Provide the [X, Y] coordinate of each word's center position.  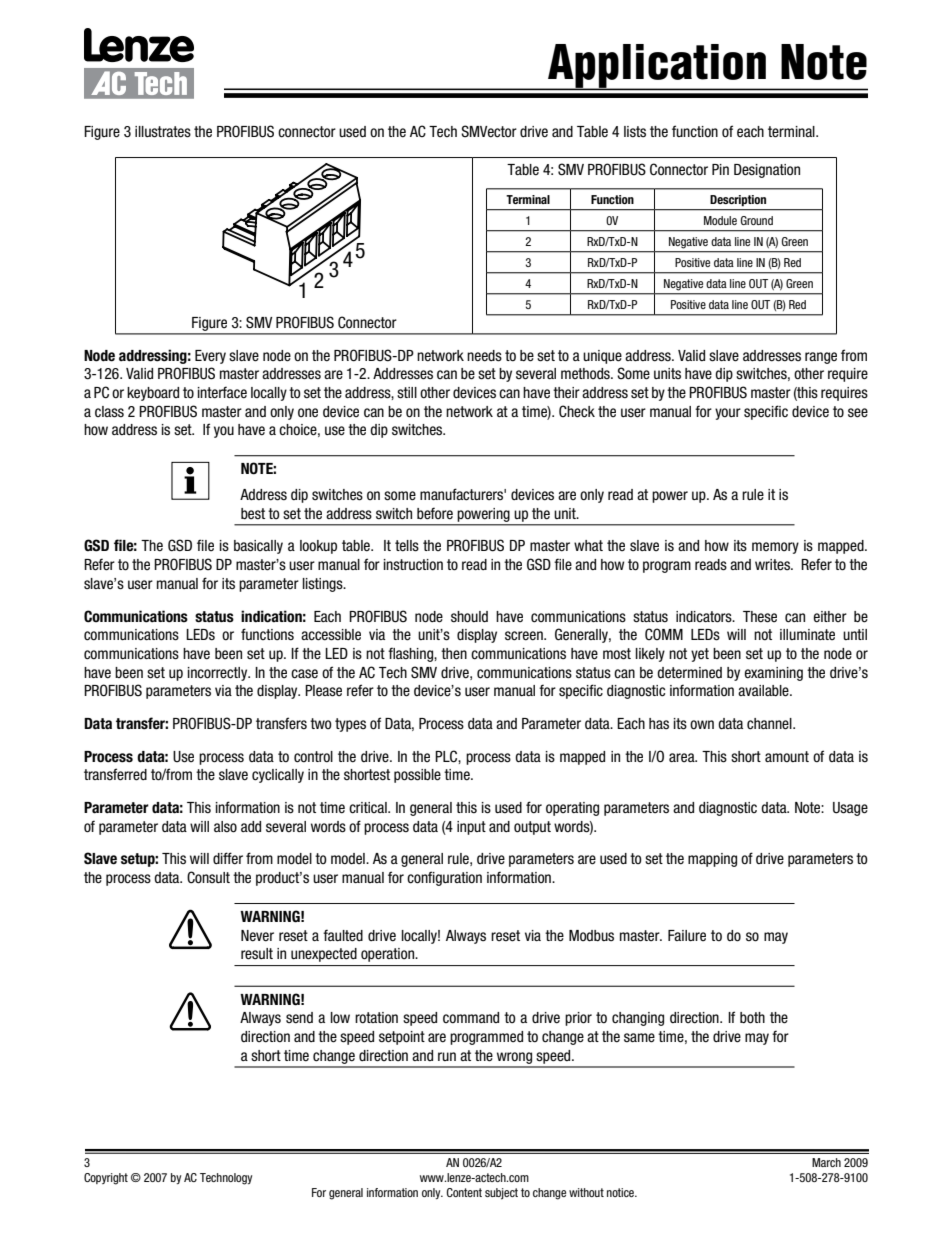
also [225, 827]
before [435, 513]
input [471, 828]
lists [635, 131]
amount [787, 757]
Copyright [106, 1179]
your [728, 414]
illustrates [163, 132]
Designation [767, 171]
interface [222, 392]
